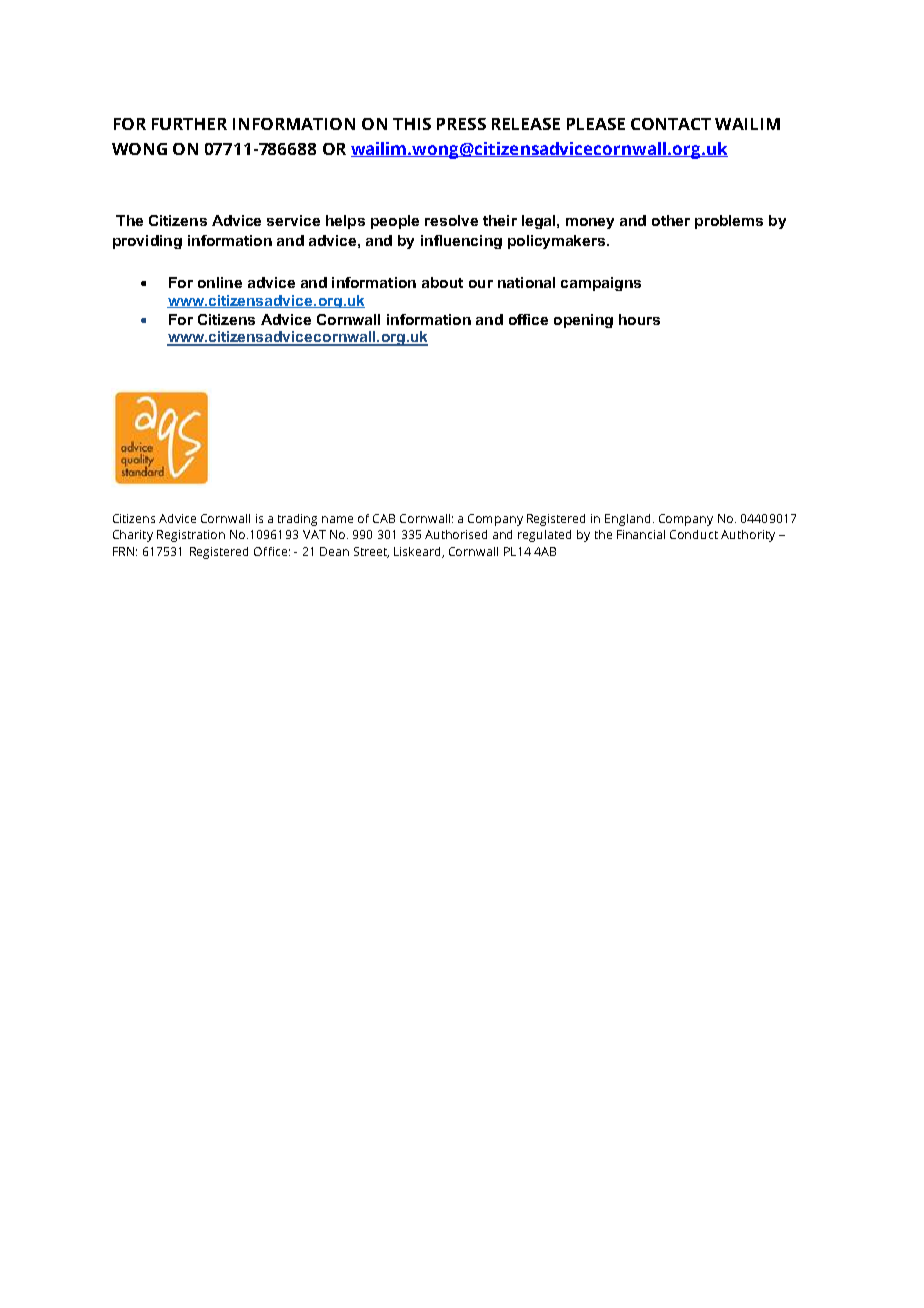  Describe the element at coordinates (189, 124) in the page. I see `FURTHER` at that location.
